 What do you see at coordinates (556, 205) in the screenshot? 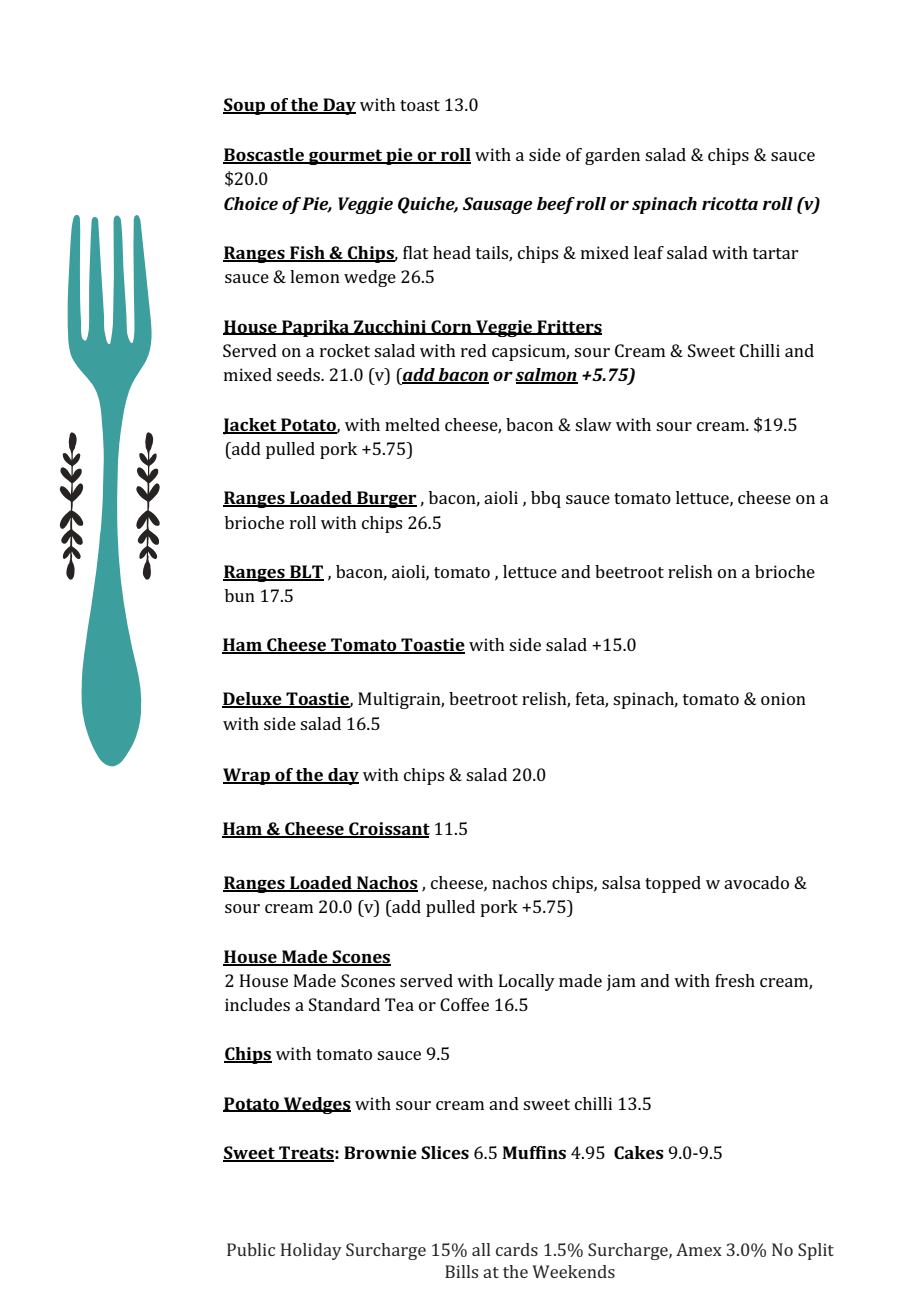
I see `beef` at bounding box center [556, 205].
